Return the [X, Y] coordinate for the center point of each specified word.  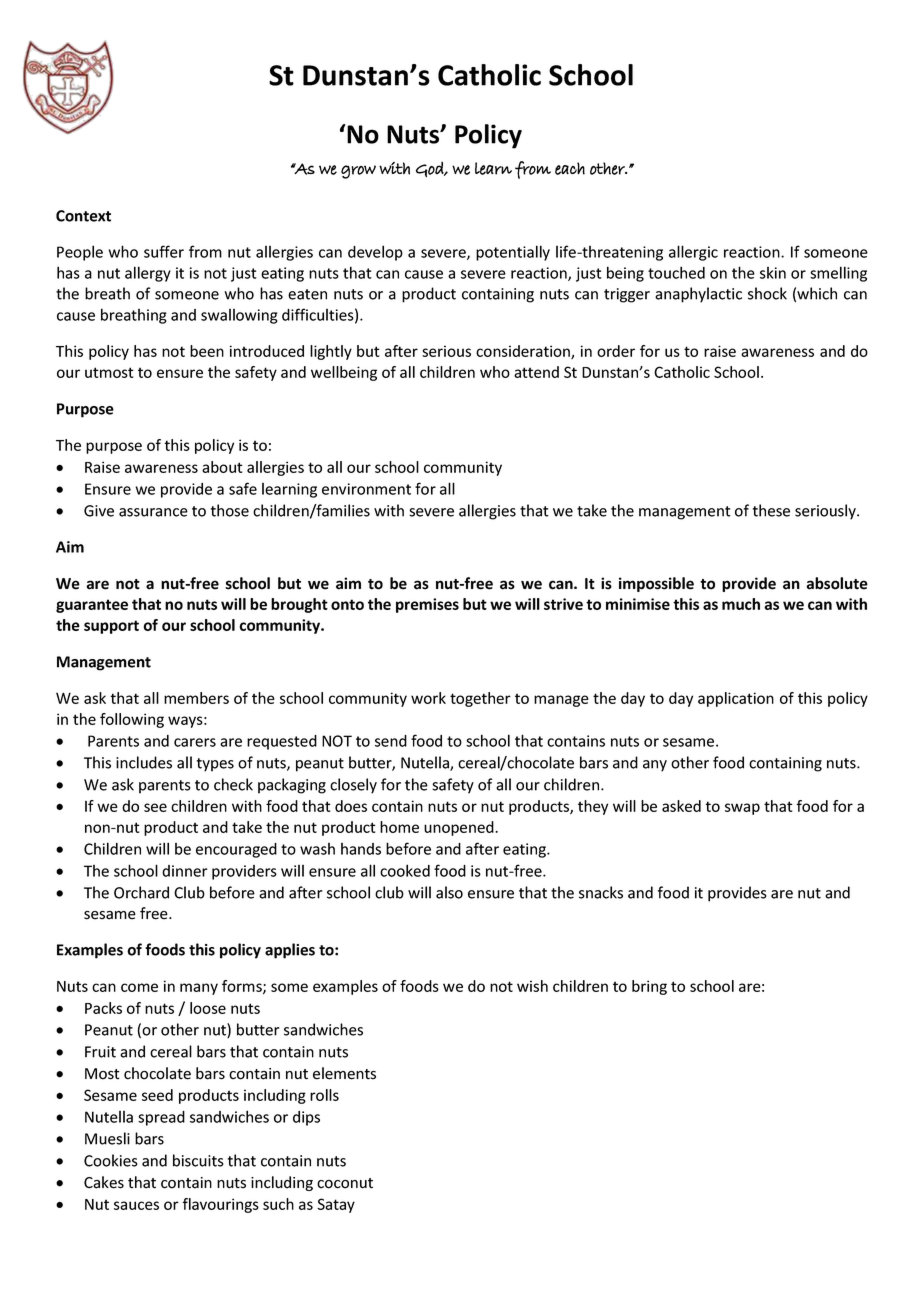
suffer [164, 251]
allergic [693, 253]
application [736, 699]
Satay [336, 1205]
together [480, 699]
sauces [136, 1205]
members [196, 698]
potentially [513, 253]
